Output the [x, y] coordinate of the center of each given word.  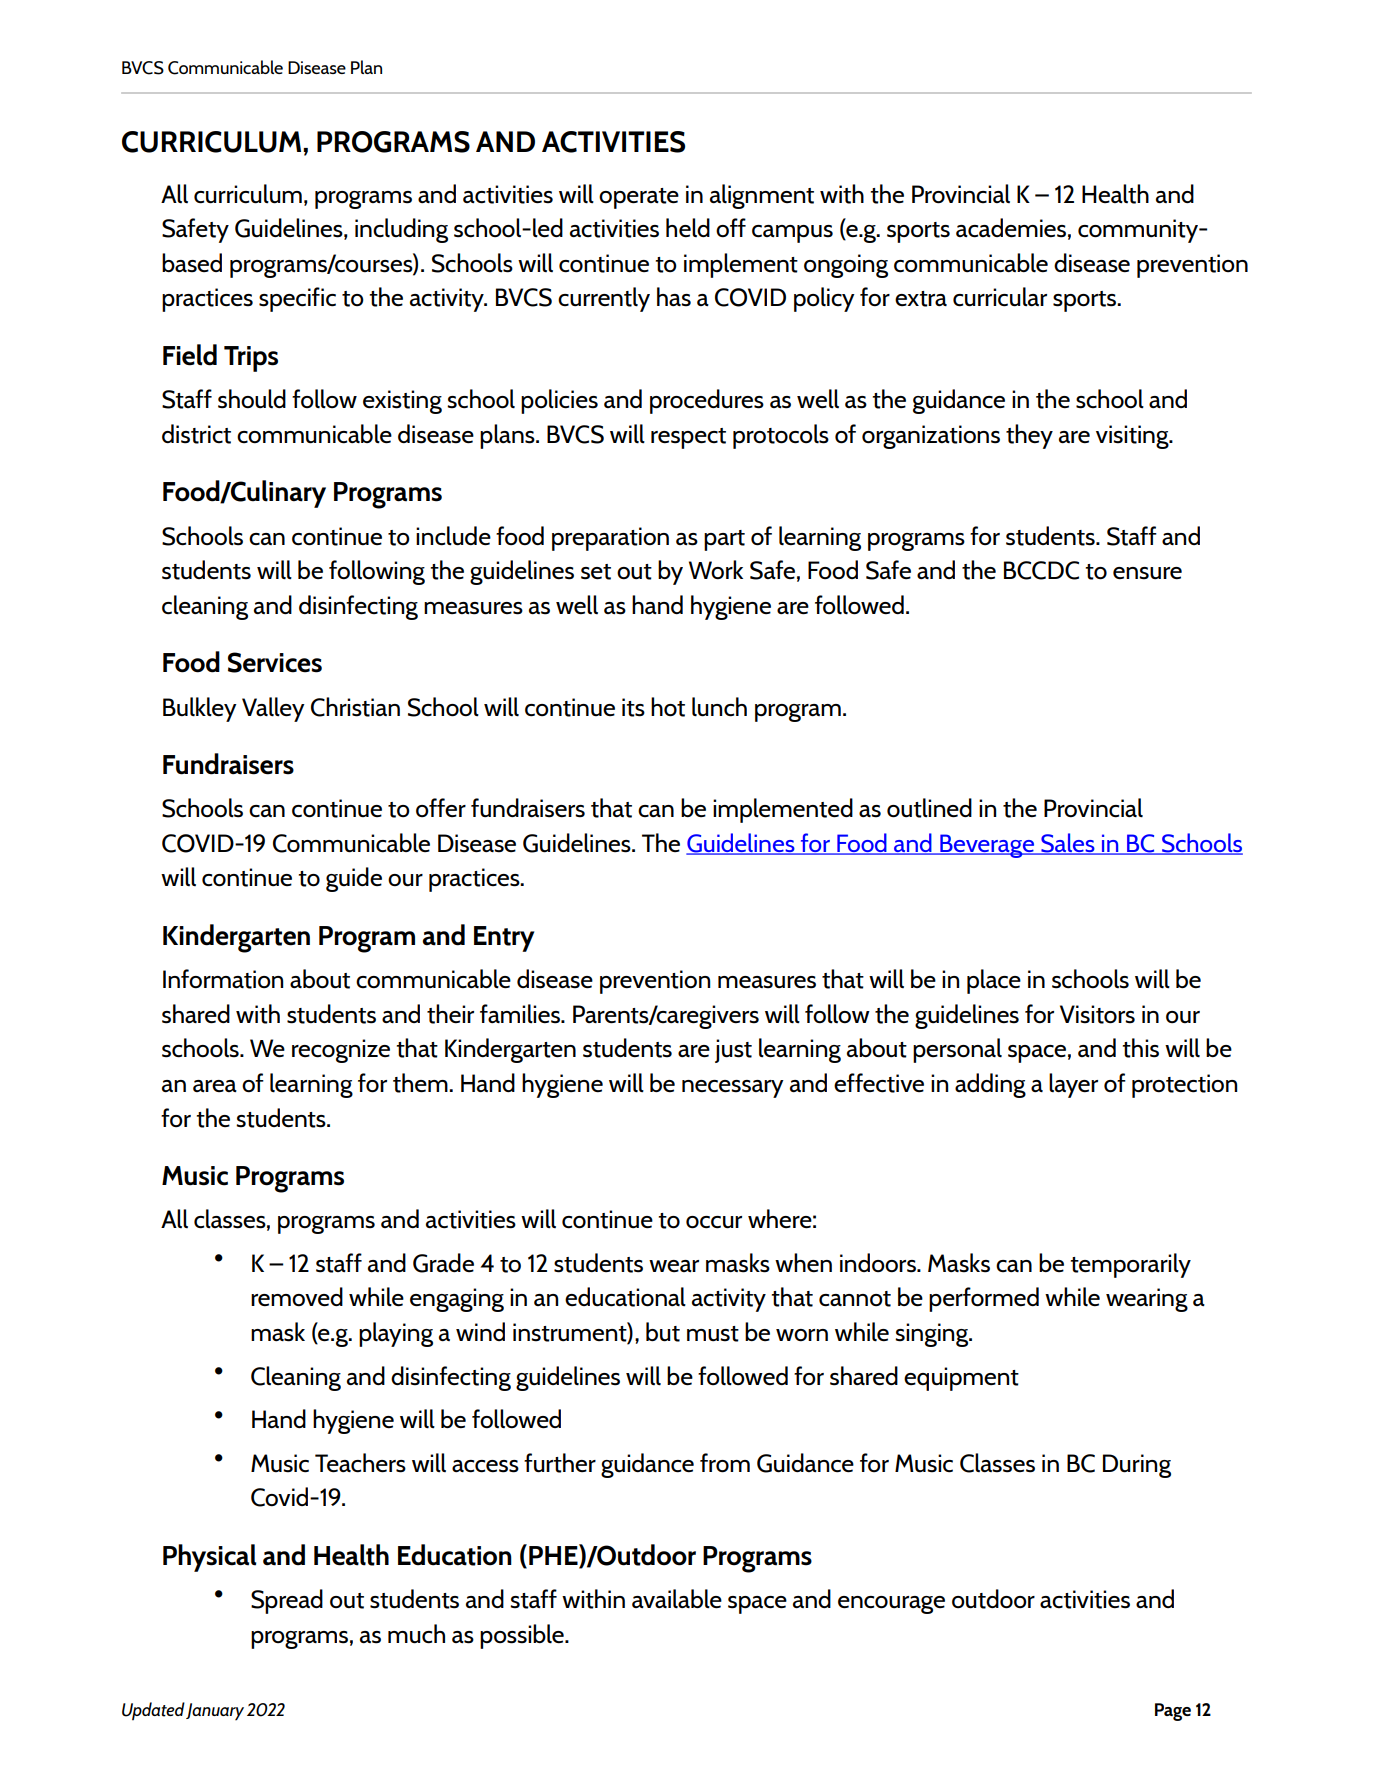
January [215, 1712]
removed [297, 1297]
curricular [1000, 297]
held [688, 227]
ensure [1147, 573]
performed [984, 1299]
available [677, 1599]
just [733, 1051]
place [994, 981]
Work [716, 570]
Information [223, 979]
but [663, 1332]
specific [297, 299]
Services [275, 662]
